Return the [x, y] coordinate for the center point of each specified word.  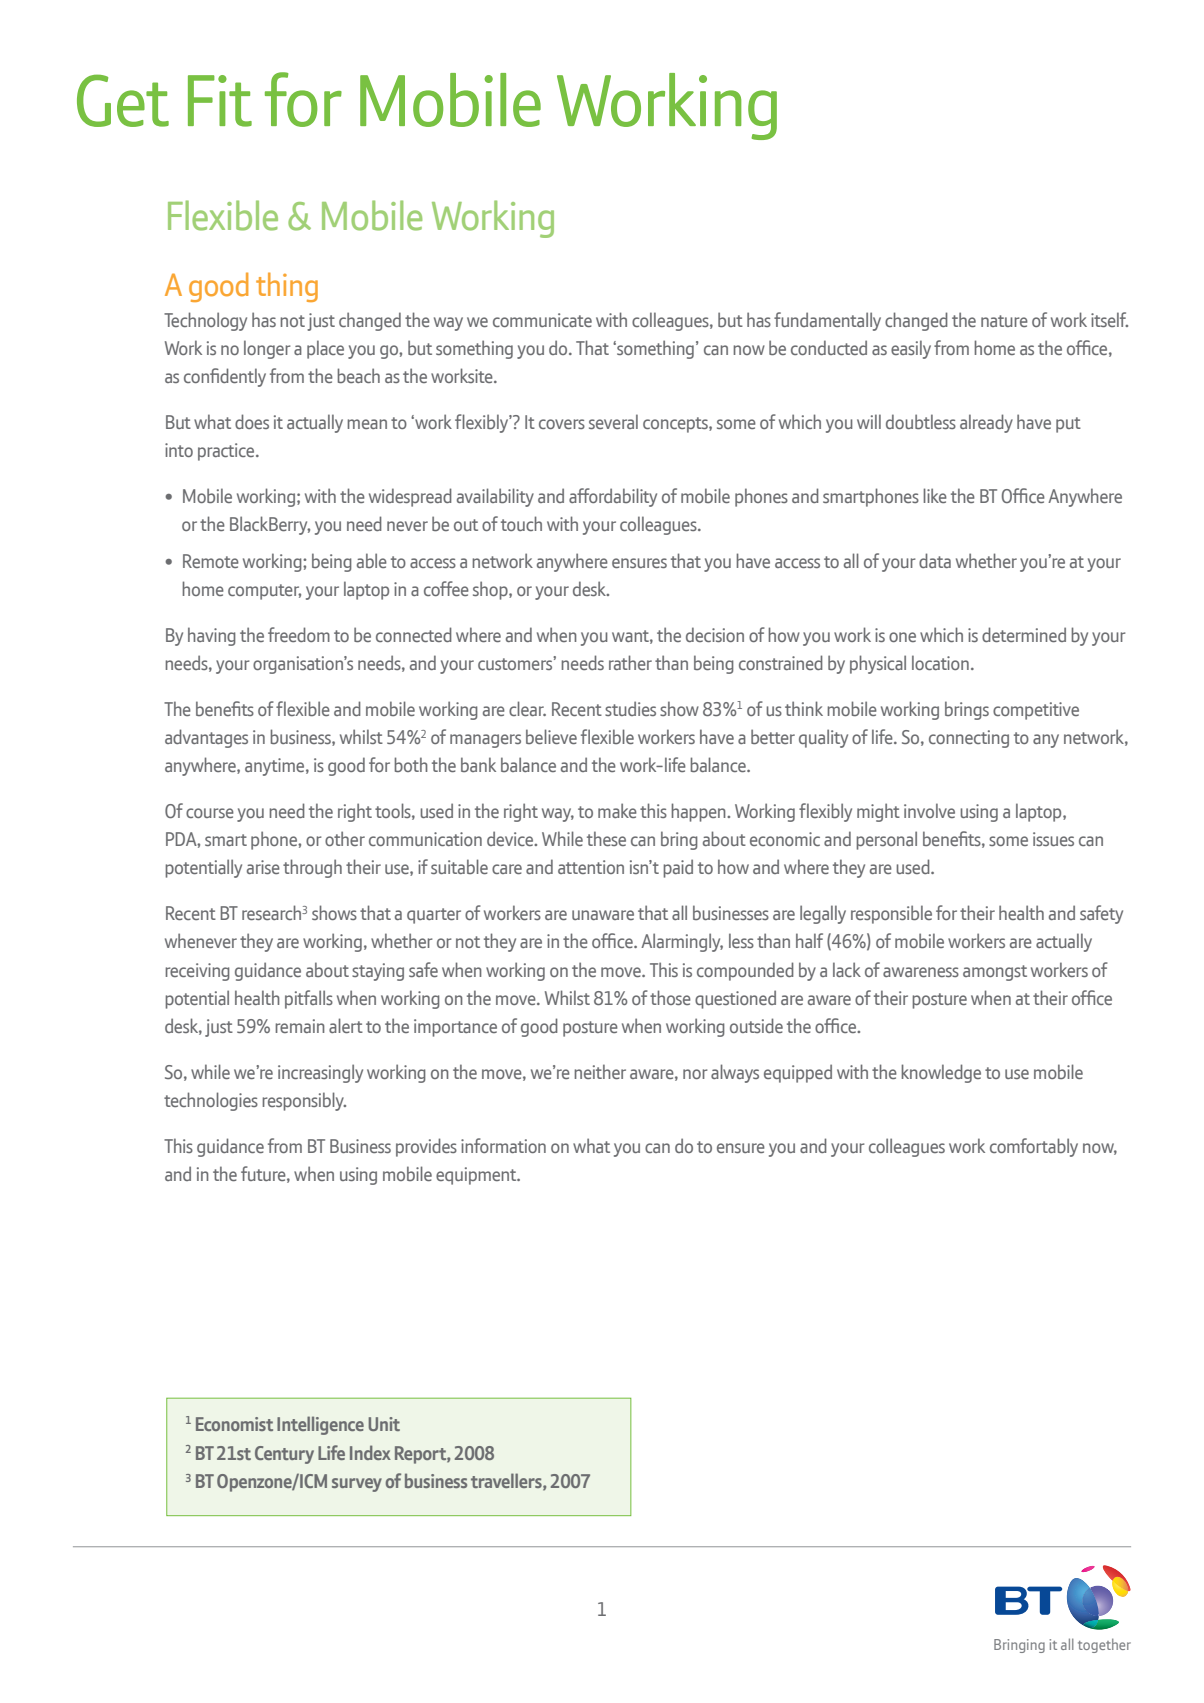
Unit [384, 1424]
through [312, 868]
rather [630, 662]
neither [600, 1071]
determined [1024, 634]
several [613, 421]
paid [678, 868]
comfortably [1034, 1147]
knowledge [941, 1073]
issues [1053, 839]
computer [264, 592]
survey [357, 1485]
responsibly [304, 1101]
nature [1004, 321]
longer [267, 349]
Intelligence [320, 1425]
